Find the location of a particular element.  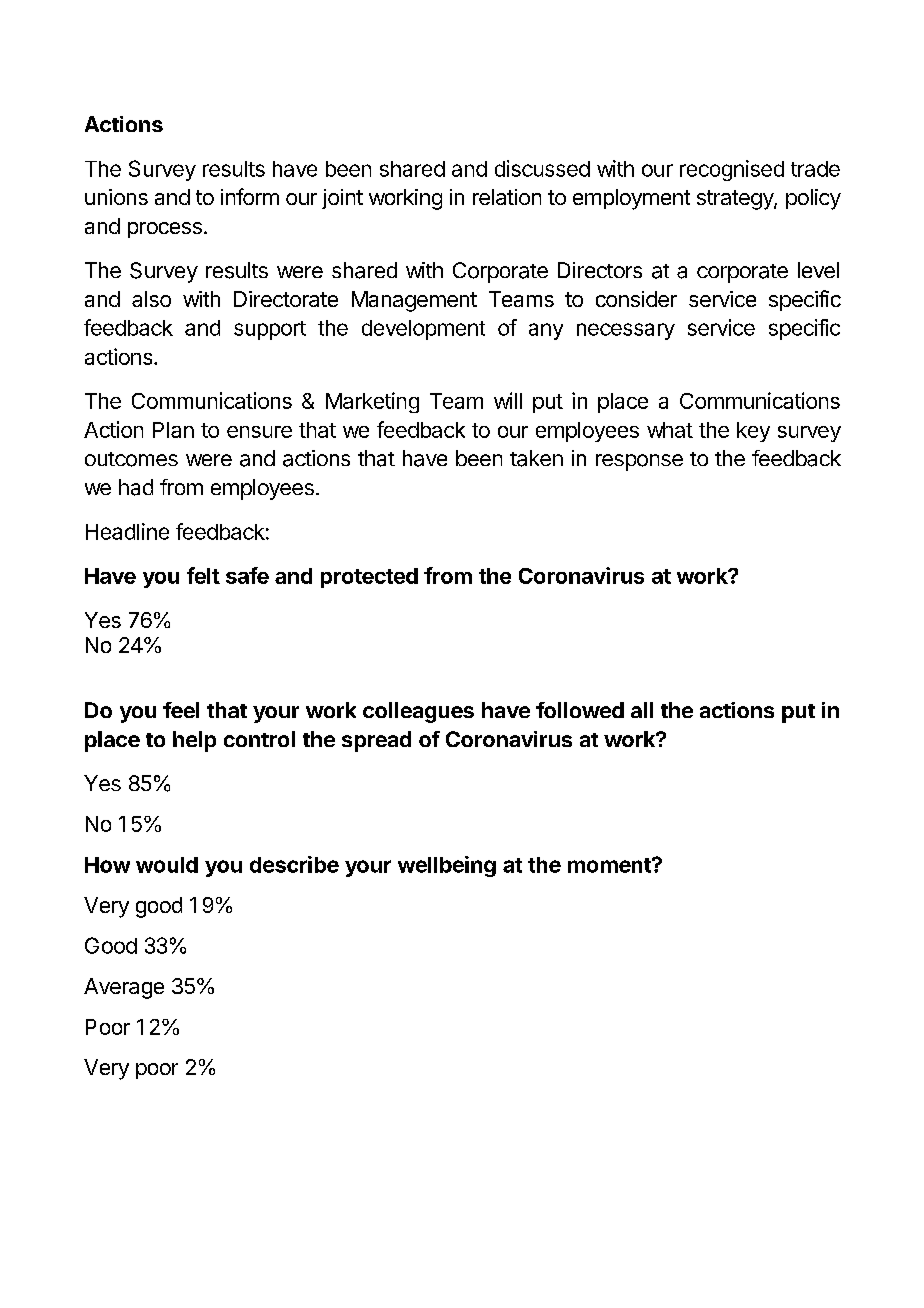

Plan is located at coordinates (173, 430).
